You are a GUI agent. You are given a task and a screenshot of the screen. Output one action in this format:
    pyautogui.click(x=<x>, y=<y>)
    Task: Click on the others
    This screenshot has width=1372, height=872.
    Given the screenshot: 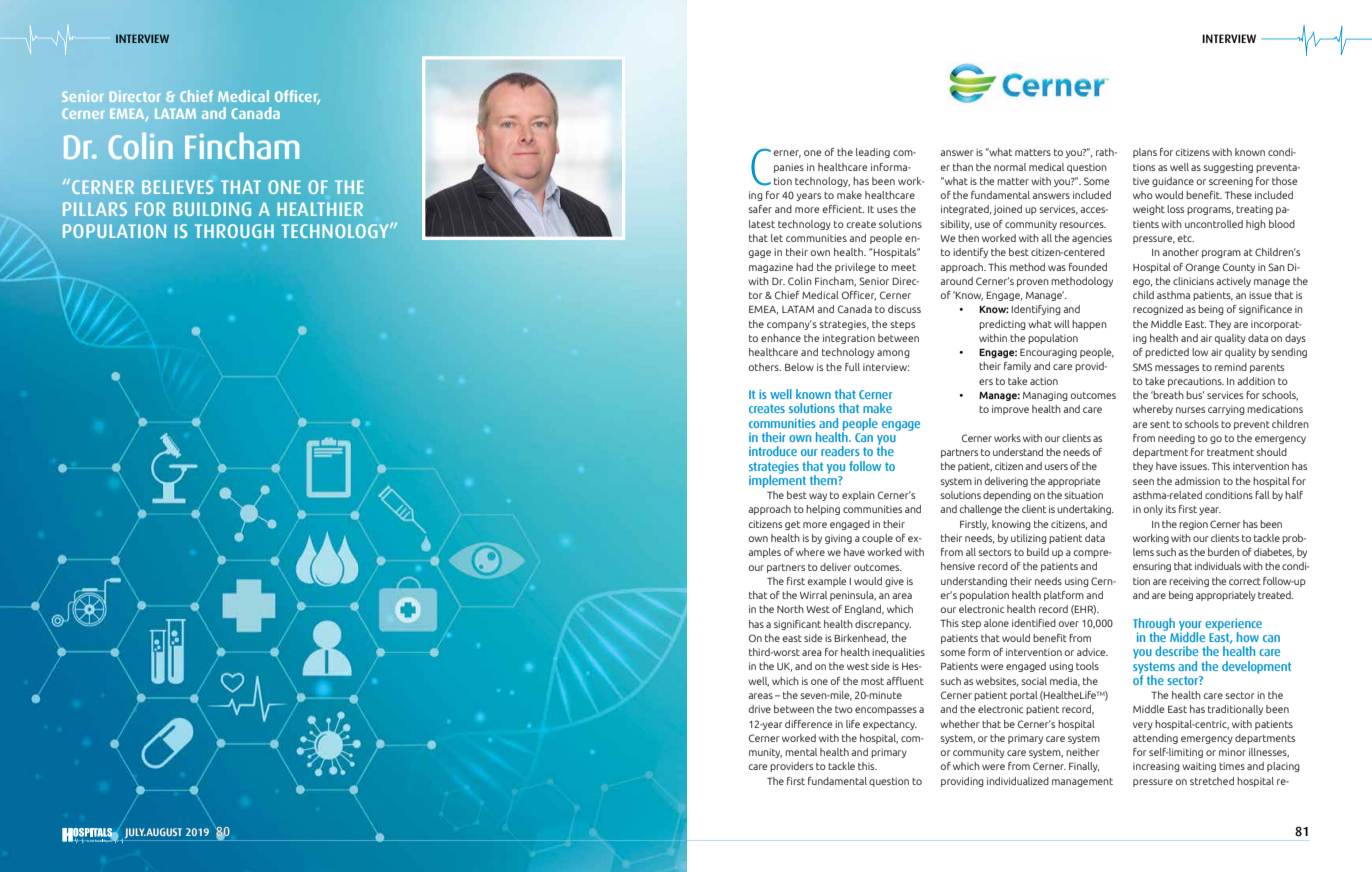 What is the action you would take?
    pyautogui.click(x=765, y=367)
